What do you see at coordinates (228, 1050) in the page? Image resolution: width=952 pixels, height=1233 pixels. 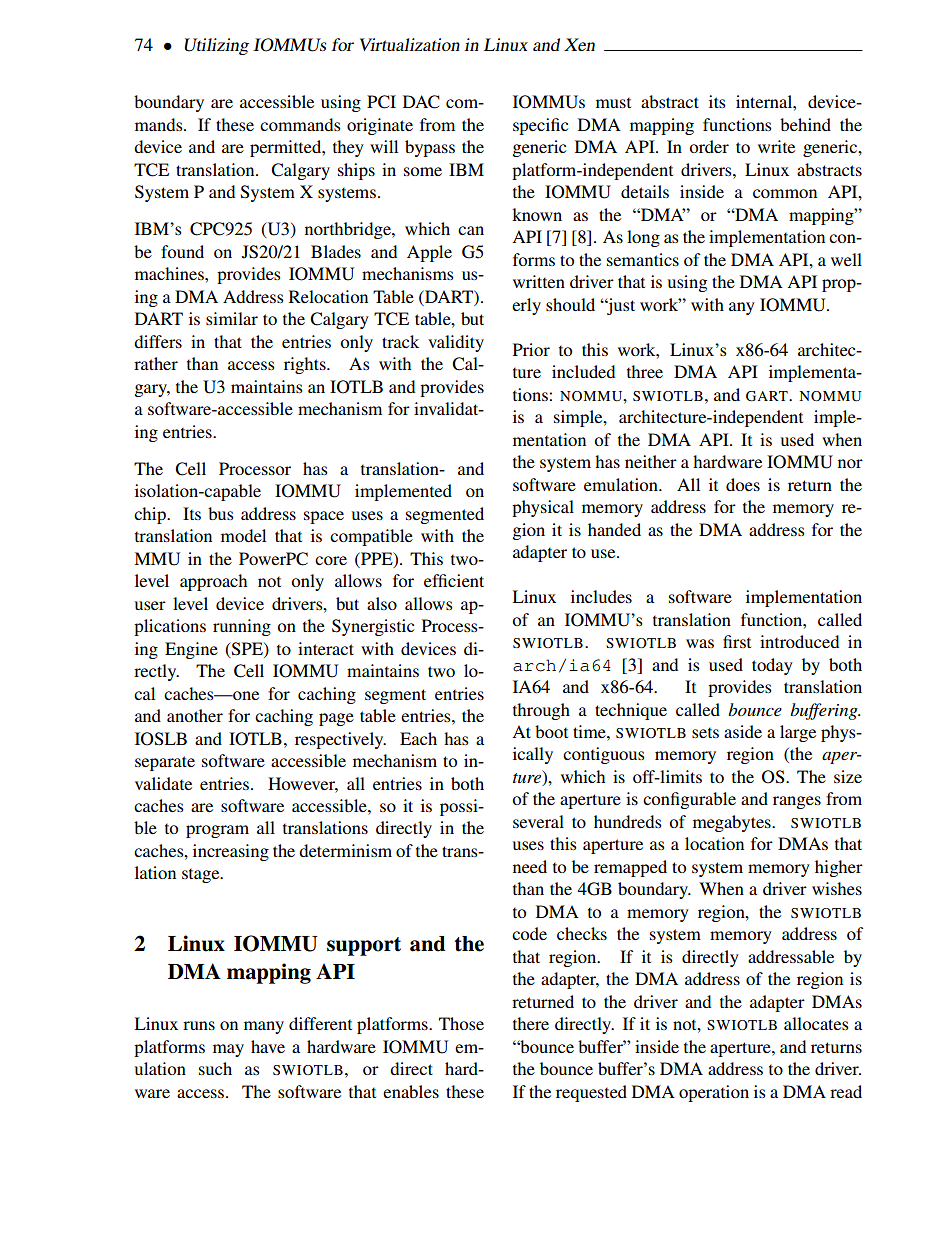 I see `may` at bounding box center [228, 1050].
